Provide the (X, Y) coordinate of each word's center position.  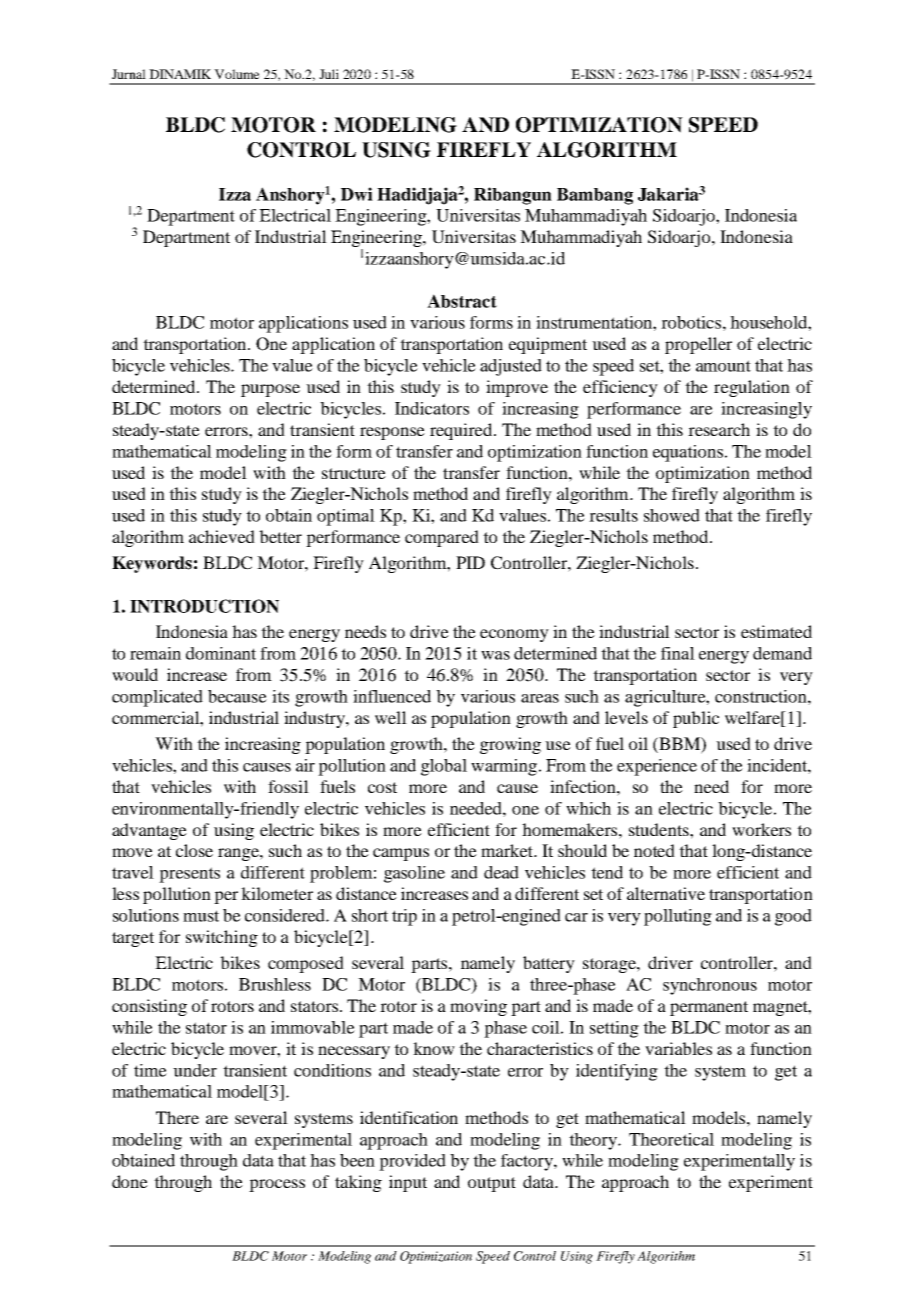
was (495, 655)
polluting (678, 917)
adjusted (511, 367)
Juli (329, 74)
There (177, 1117)
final (678, 653)
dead (501, 872)
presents (189, 875)
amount (723, 366)
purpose (270, 390)
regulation (752, 388)
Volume (237, 74)
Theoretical (671, 1139)
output (492, 1184)
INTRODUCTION (204, 606)
